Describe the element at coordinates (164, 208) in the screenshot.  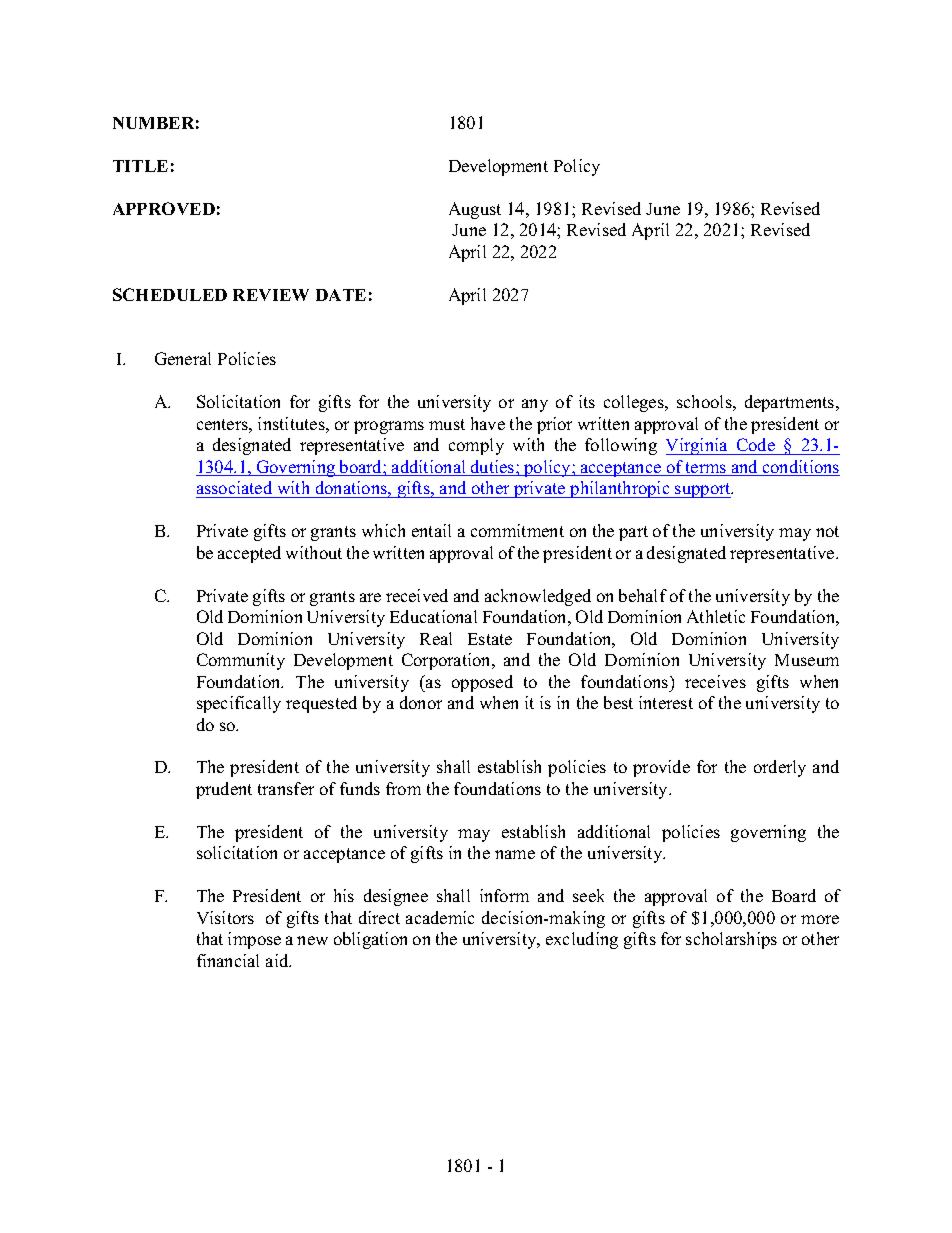
I see `APPROVED` at that location.
